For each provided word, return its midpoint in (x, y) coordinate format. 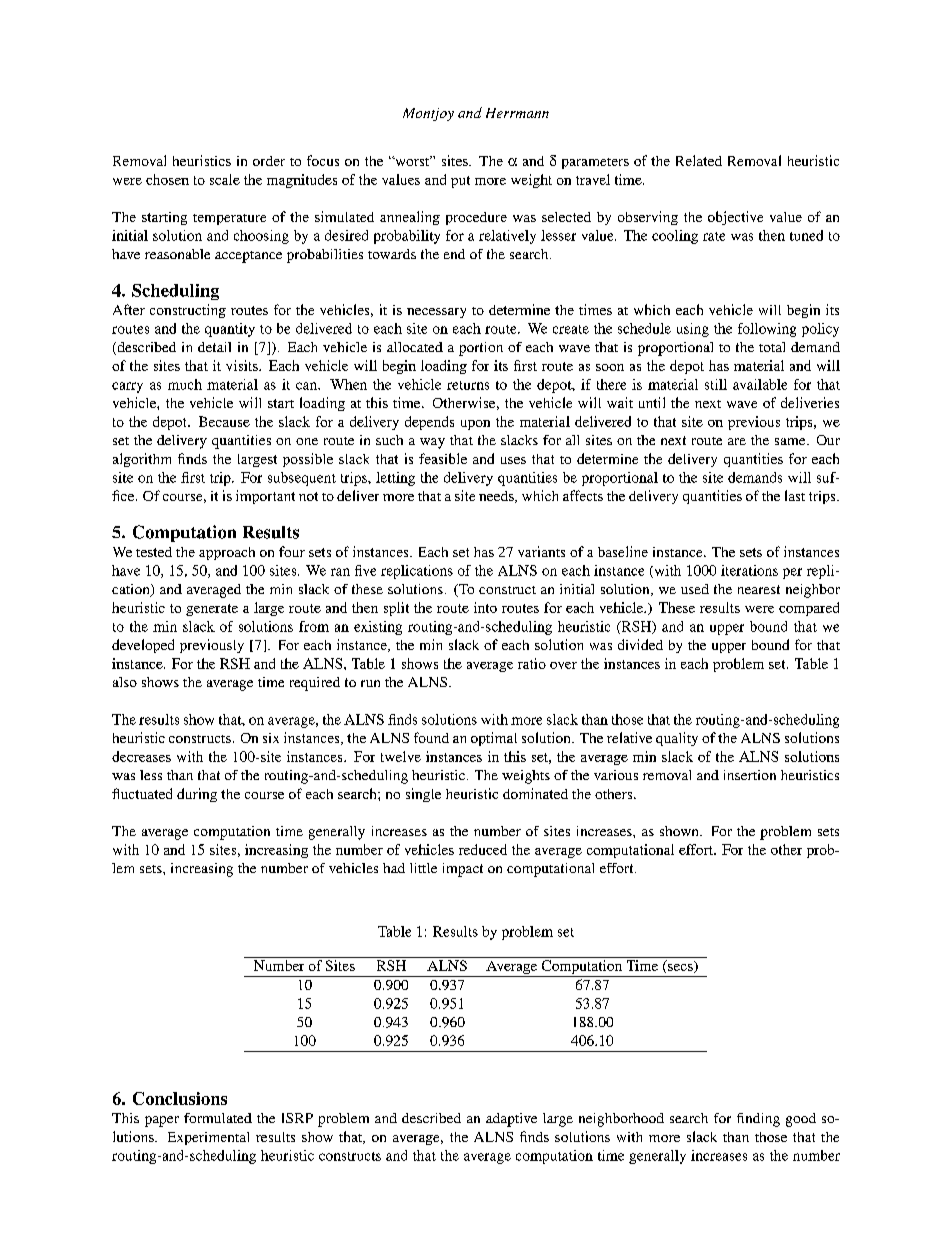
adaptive (511, 1120)
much (185, 384)
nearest (759, 589)
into (485, 607)
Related (699, 160)
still (716, 384)
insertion (750, 775)
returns (468, 385)
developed (143, 646)
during (197, 795)
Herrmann (517, 113)
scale (225, 179)
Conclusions (180, 1098)
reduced (483, 849)
